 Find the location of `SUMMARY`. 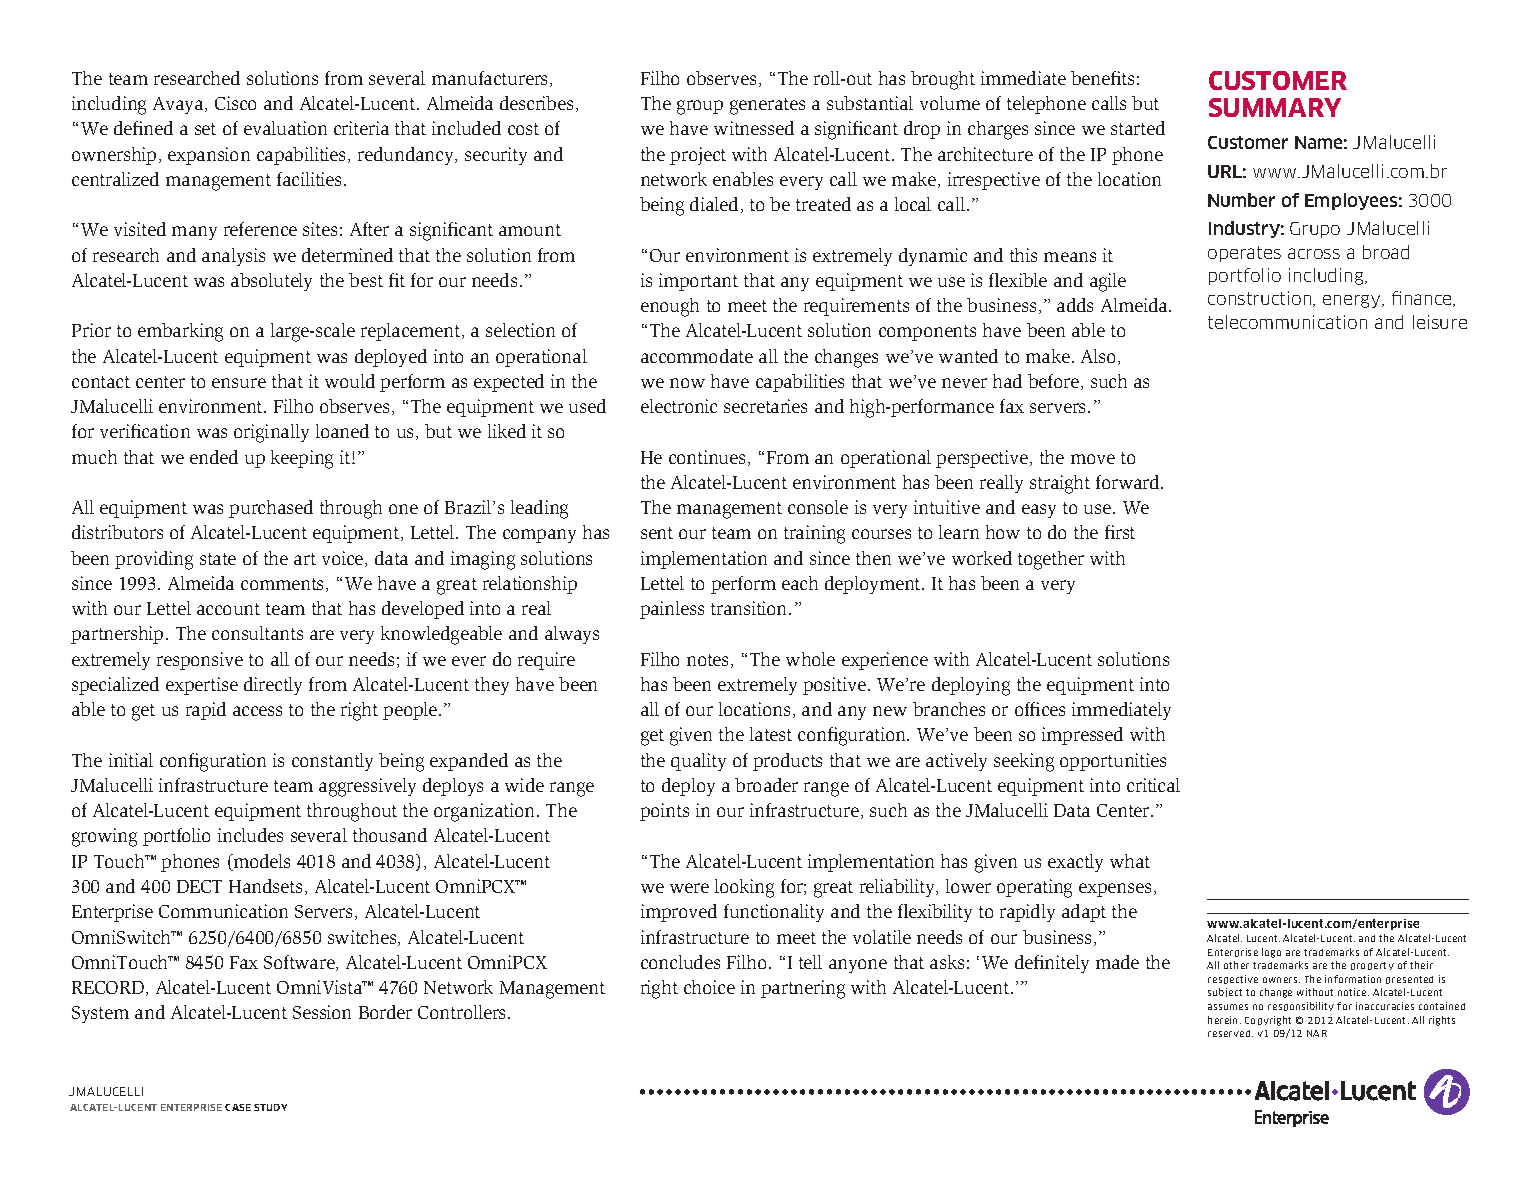

SUMMARY is located at coordinates (1275, 107).
